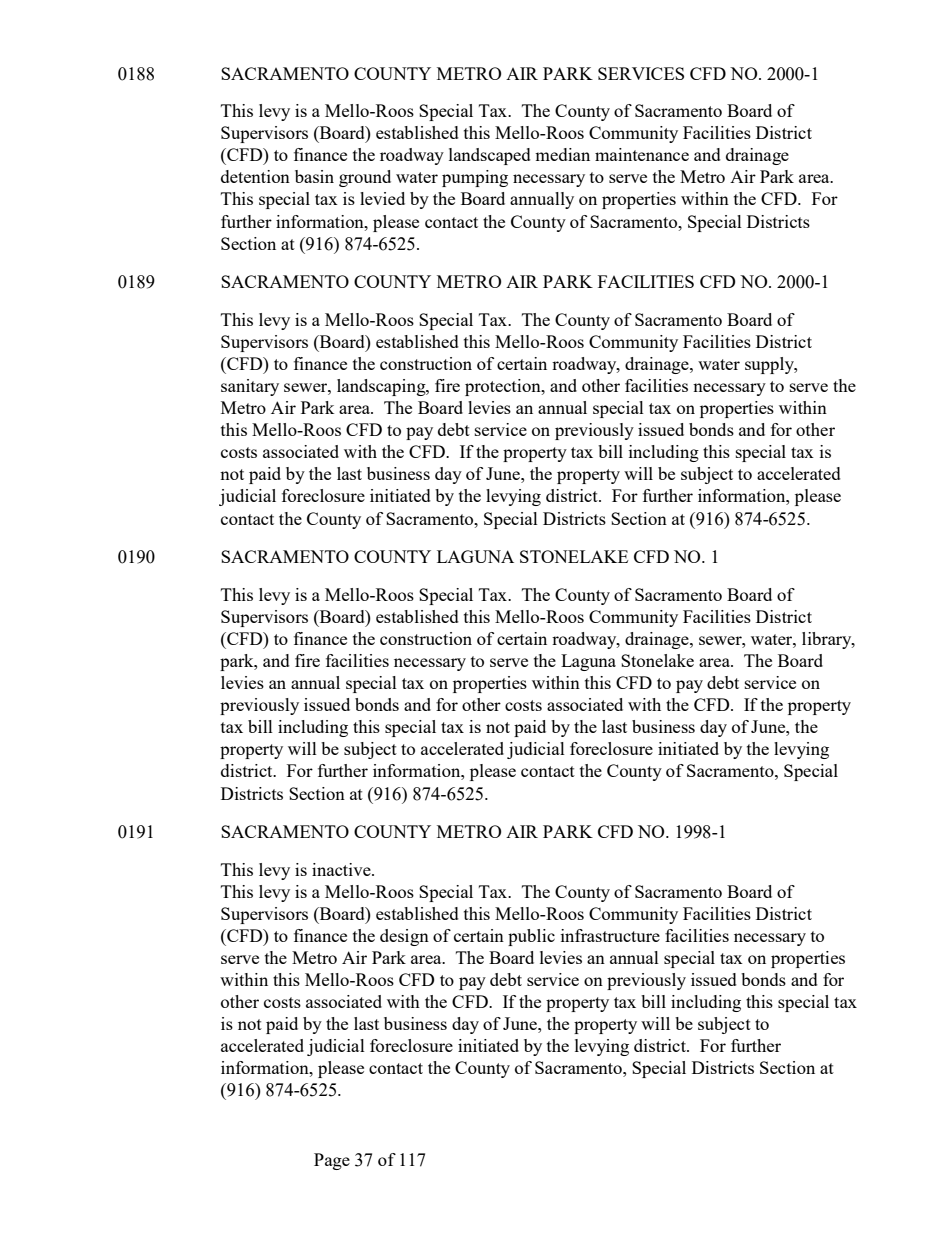  What do you see at coordinates (332, 1161) in the screenshot?
I see `Page` at bounding box center [332, 1161].
